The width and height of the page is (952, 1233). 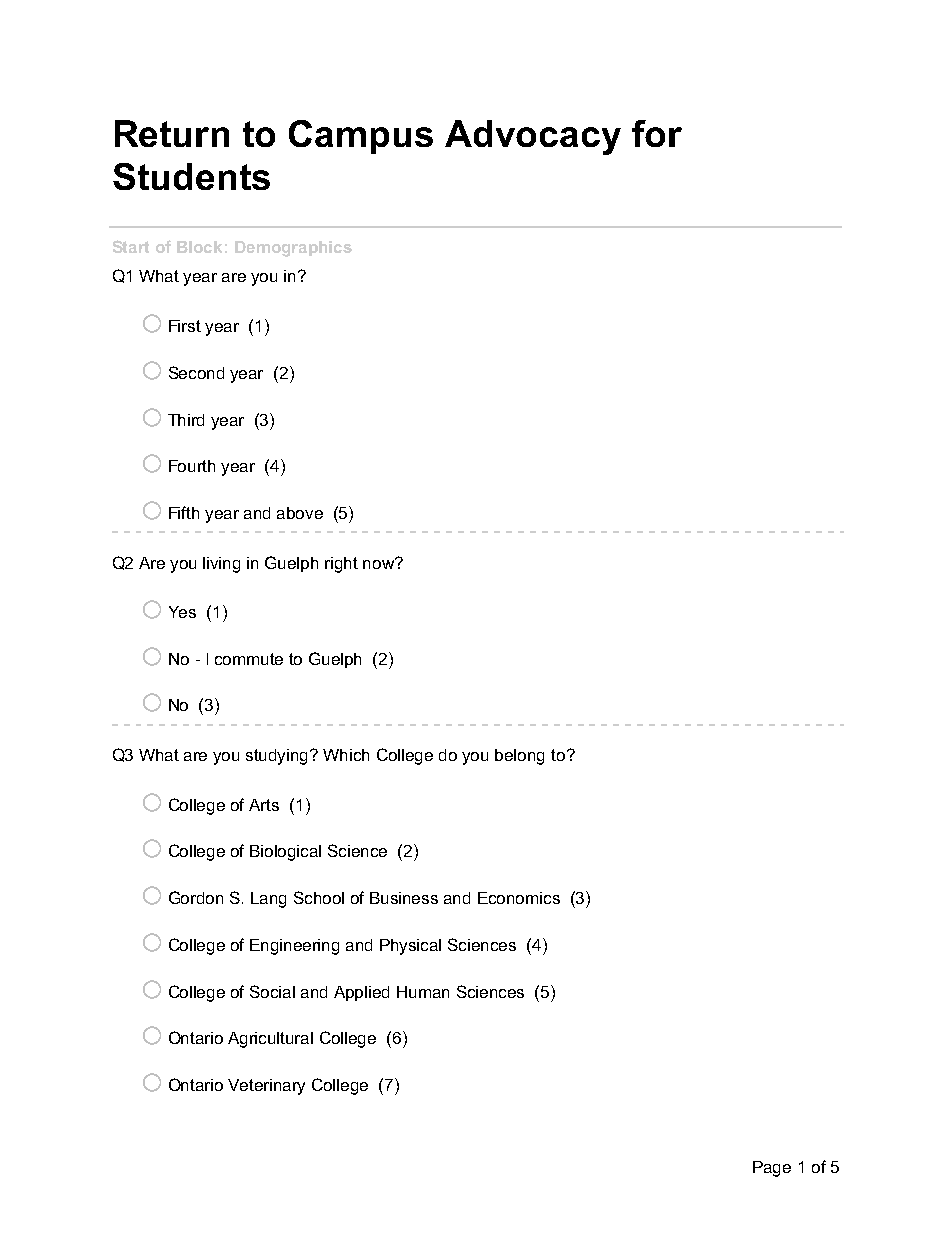 What do you see at coordinates (423, 992) in the page?
I see `Human` at bounding box center [423, 992].
